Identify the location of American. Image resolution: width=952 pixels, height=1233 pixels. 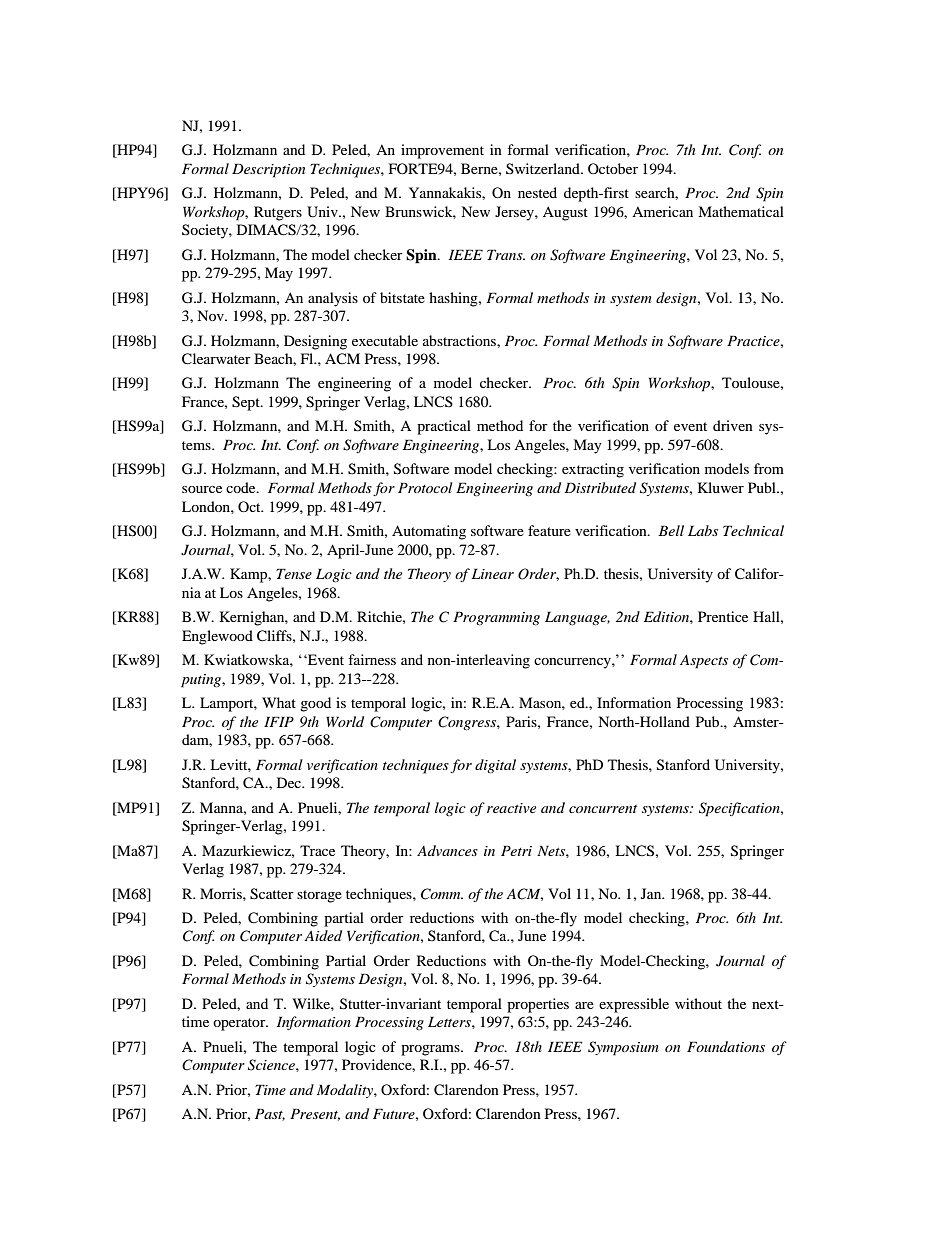
(662, 211).
